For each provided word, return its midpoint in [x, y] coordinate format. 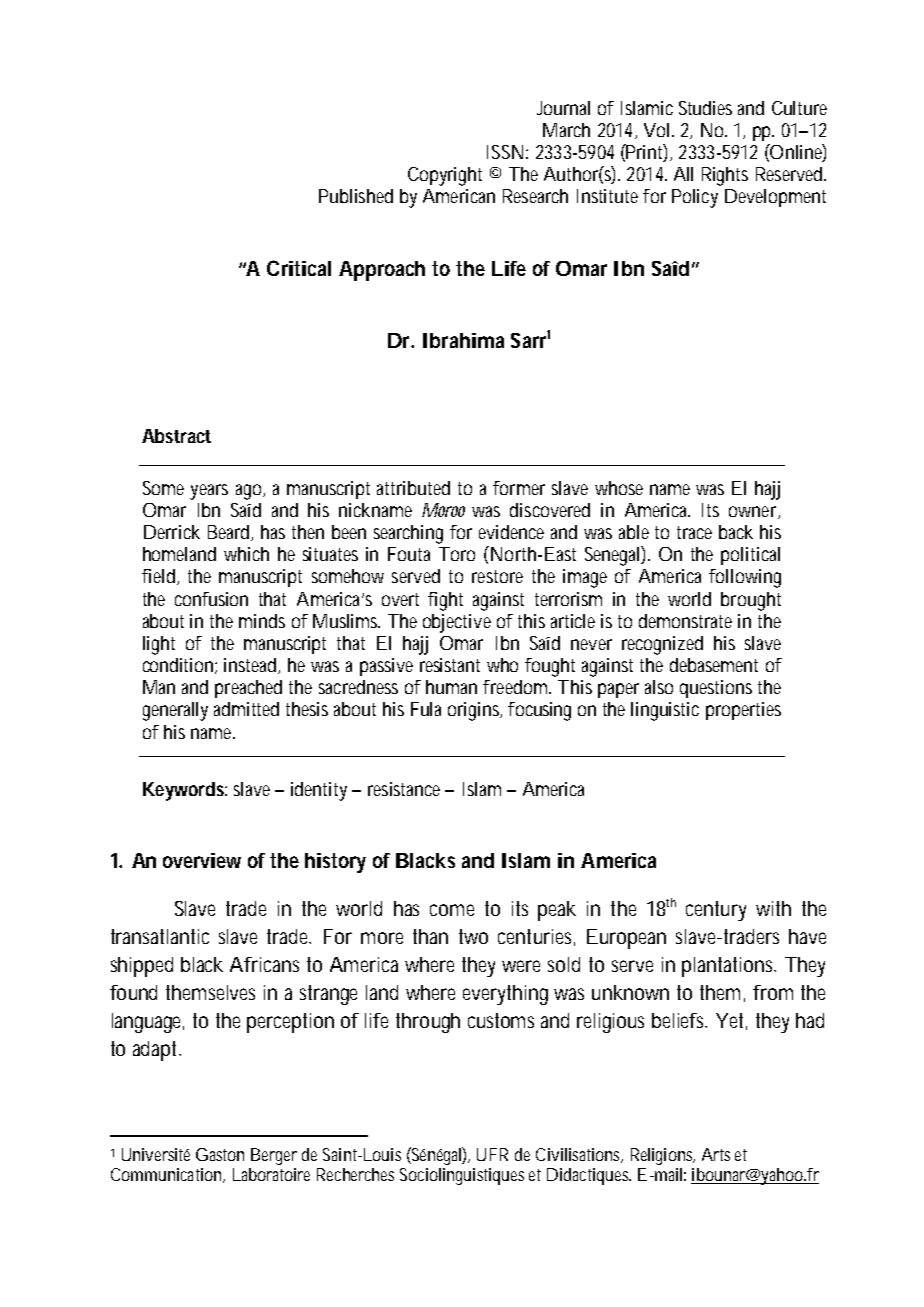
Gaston [220, 1154]
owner [754, 512]
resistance [404, 789]
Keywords [183, 791]
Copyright [445, 176]
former [519, 488]
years [209, 492]
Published [356, 196]
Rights [725, 176]
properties [743, 711]
